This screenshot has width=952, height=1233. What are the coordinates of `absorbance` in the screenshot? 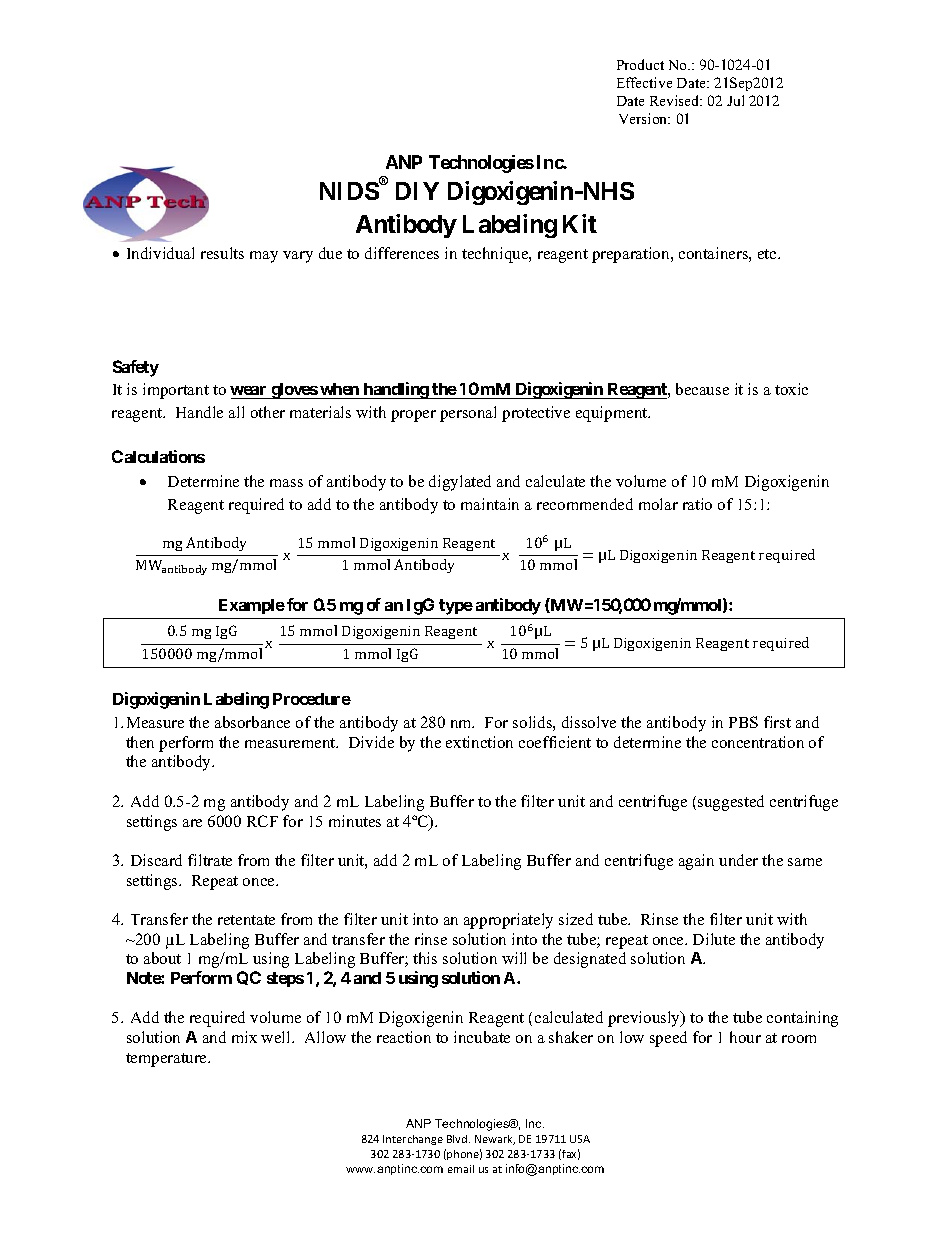 It's located at (252, 722).
